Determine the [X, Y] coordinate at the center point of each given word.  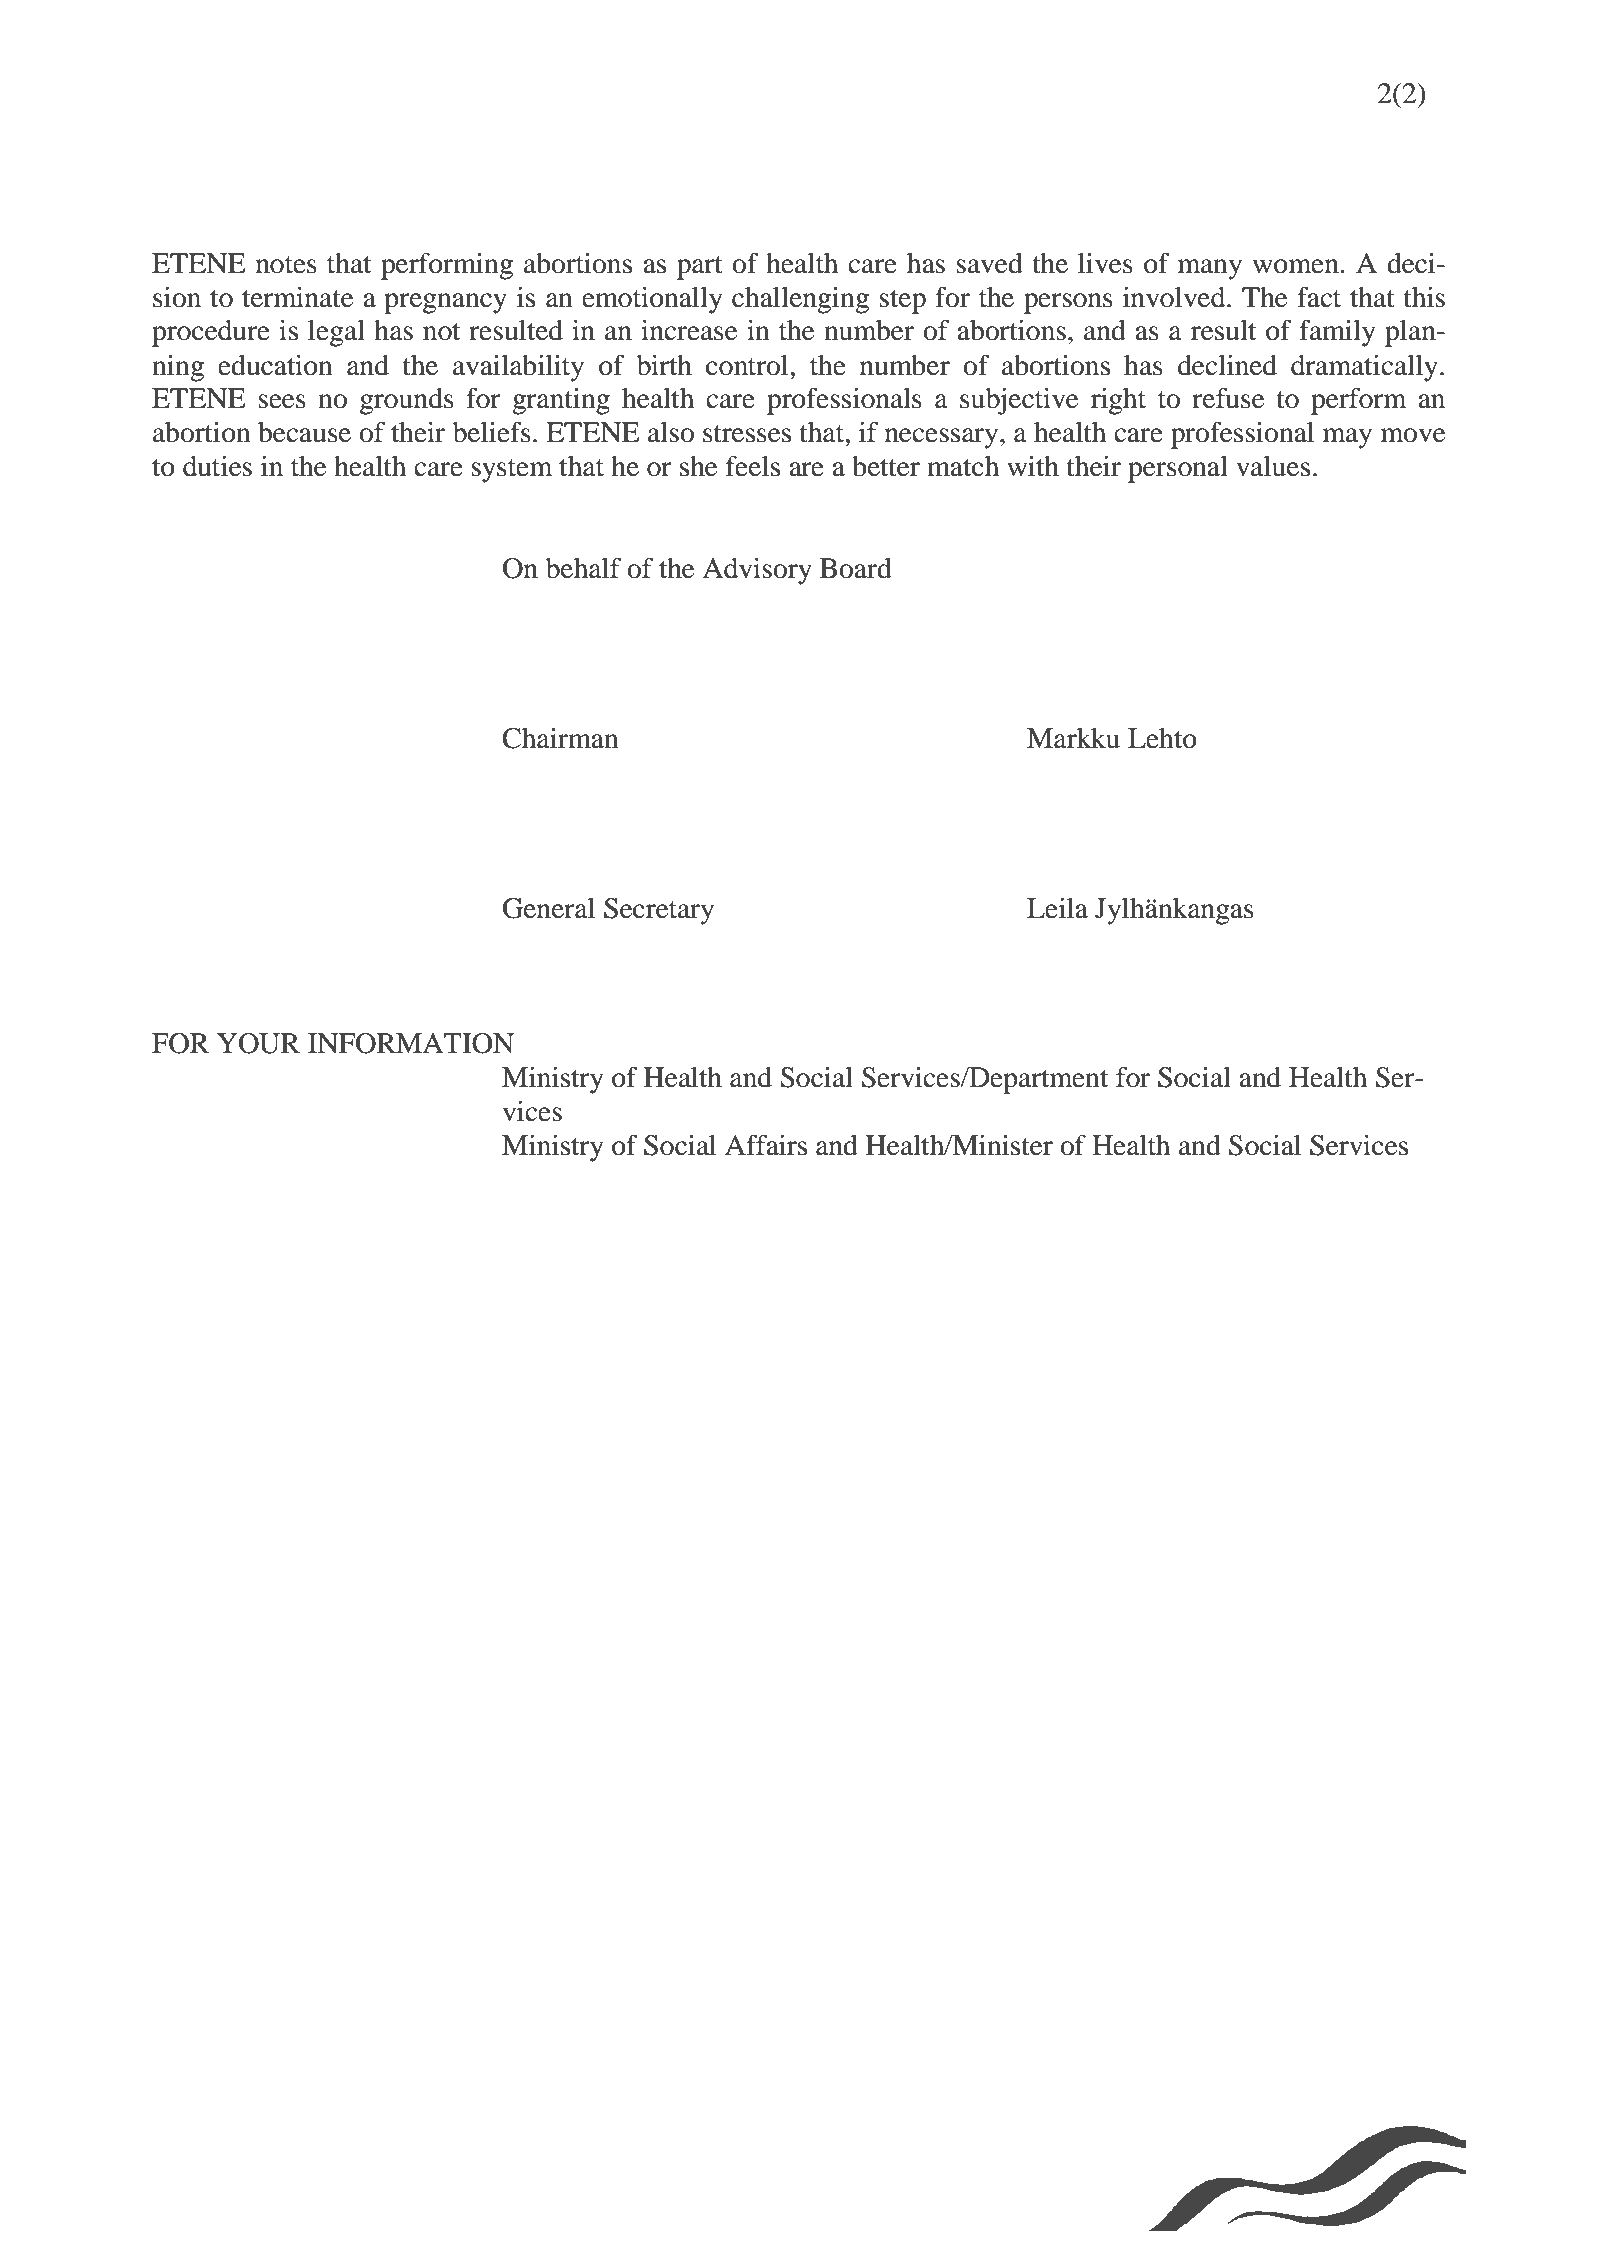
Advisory [757, 571]
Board [856, 568]
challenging [800, 300]
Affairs [766, 1145]
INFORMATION [411, 1043]
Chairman [560, 738]
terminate [297, 297]
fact [1319, 297]
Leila [1057, 908]
